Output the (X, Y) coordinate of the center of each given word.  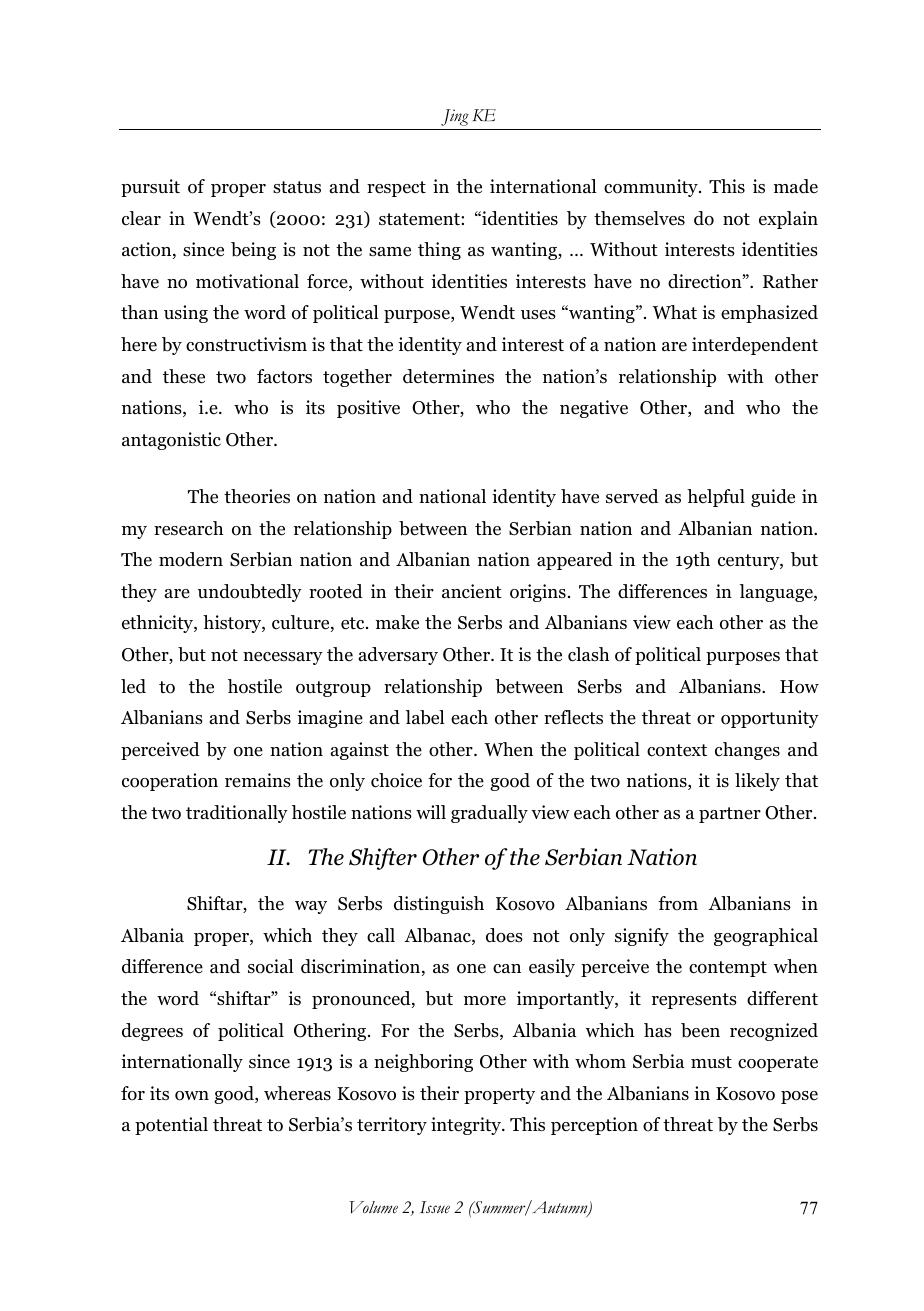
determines (448, 376)
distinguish (439, 905)
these (184, 376)
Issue (435, 1207)
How (799, 687)
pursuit (150, 188)
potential (171, 1126)
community (652, 188)
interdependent (755, 346)
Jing (455, 117)
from (678, 903)
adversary (398, 656)
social (270, 966)
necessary (283, 658)
